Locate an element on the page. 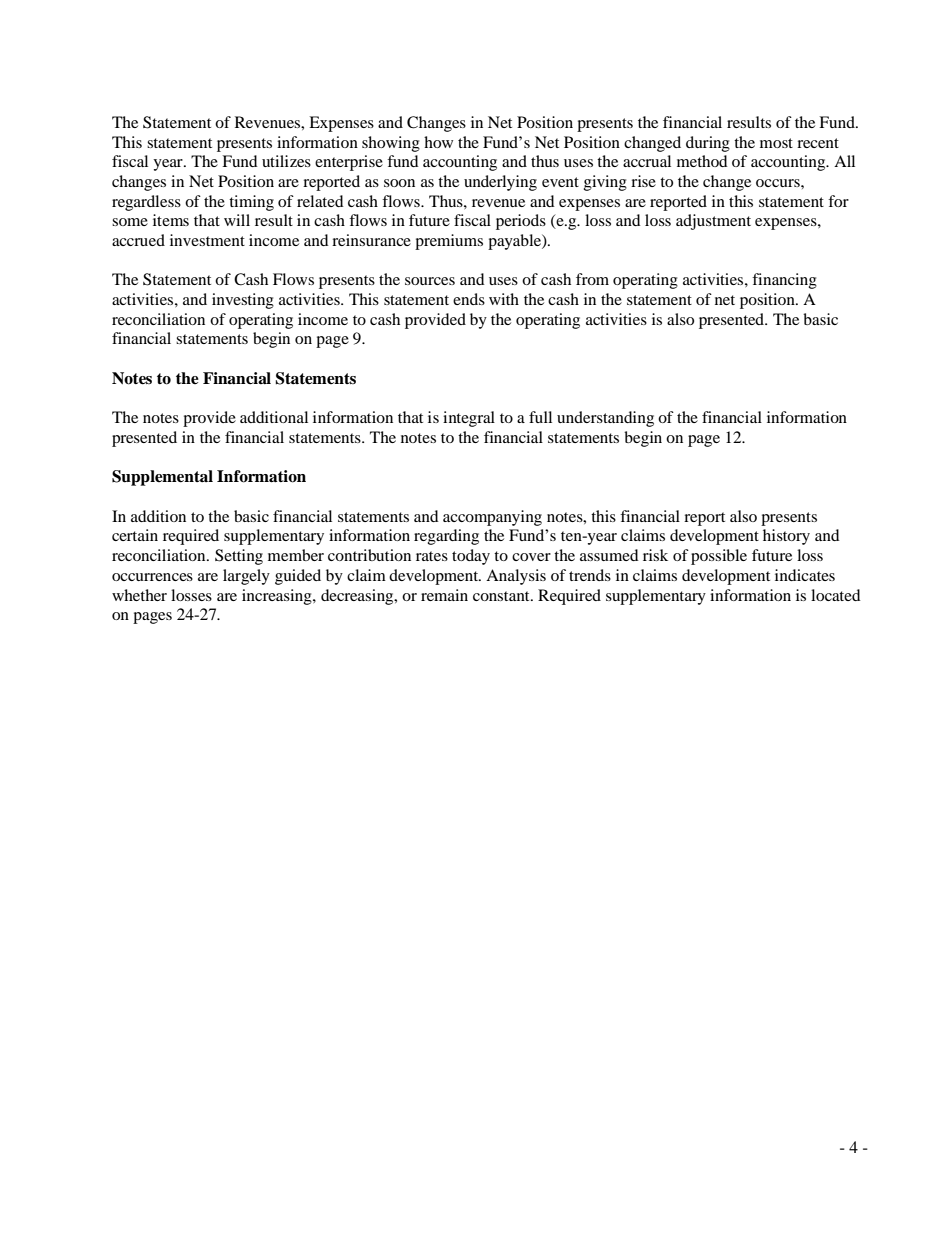  understanding is located at coordinates (605, 419).
